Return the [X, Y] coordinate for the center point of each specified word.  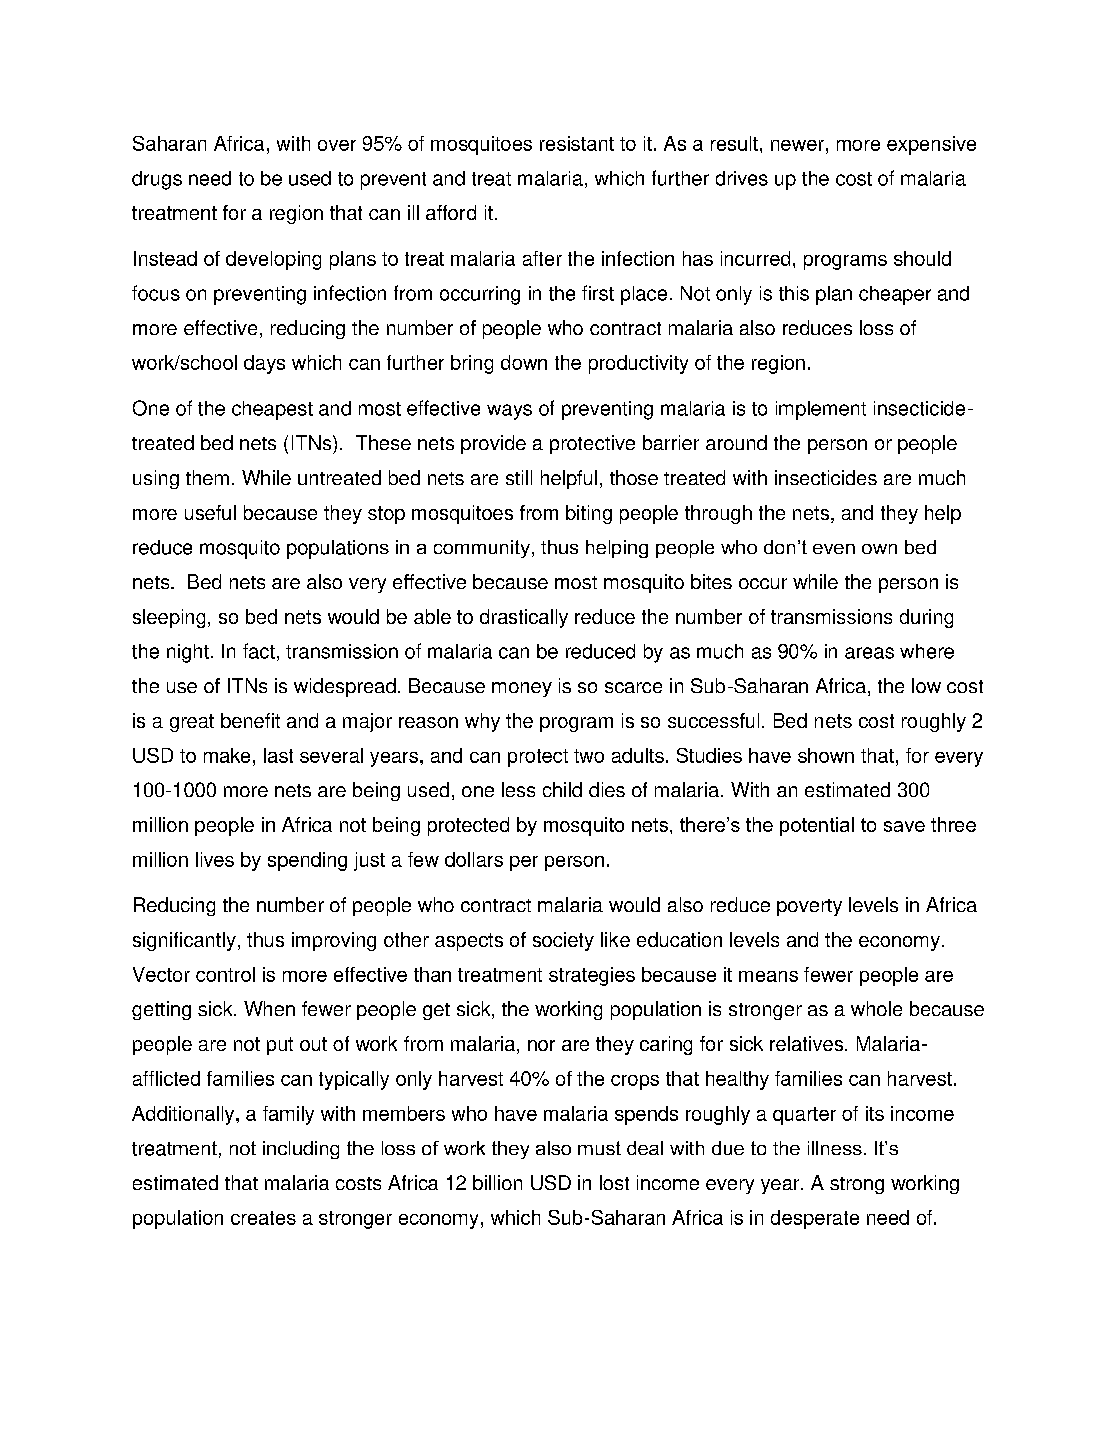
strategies [592, 976]
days [264, 364]
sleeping [169, 618]
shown [826, 755]
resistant [577, 143]
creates [263, 1218]
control [225, 974]
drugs [157, 180]
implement [821, 410]
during [926, 618]
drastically [524, 618]
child [562, 789]
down [524, 362]
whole [876, 1008]
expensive [931, 145]
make [227, 755]
